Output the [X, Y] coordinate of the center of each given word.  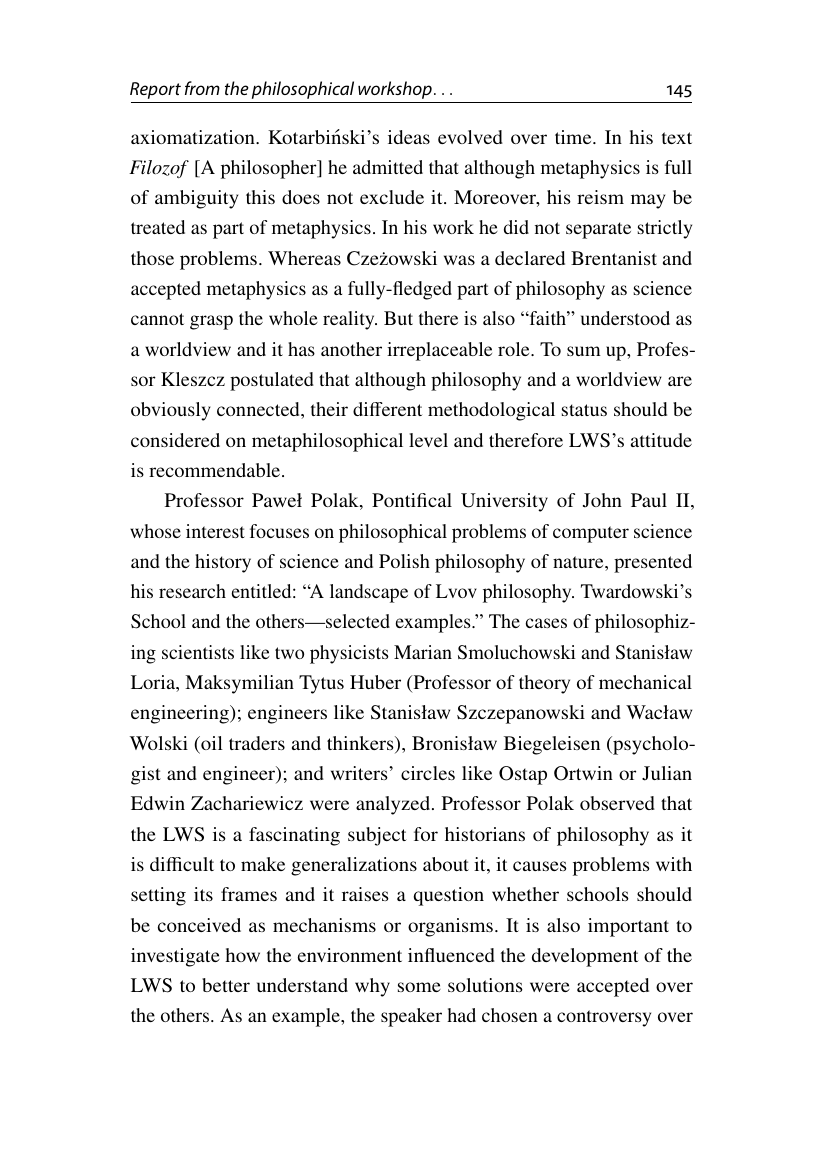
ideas [409, 137]
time [574, 137]
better [226, 985]
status [584, 410]
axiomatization [194, 137]
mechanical [645, 682]
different [387, 409]
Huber [375, 682]
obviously [171, 411]
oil [211, 744]
